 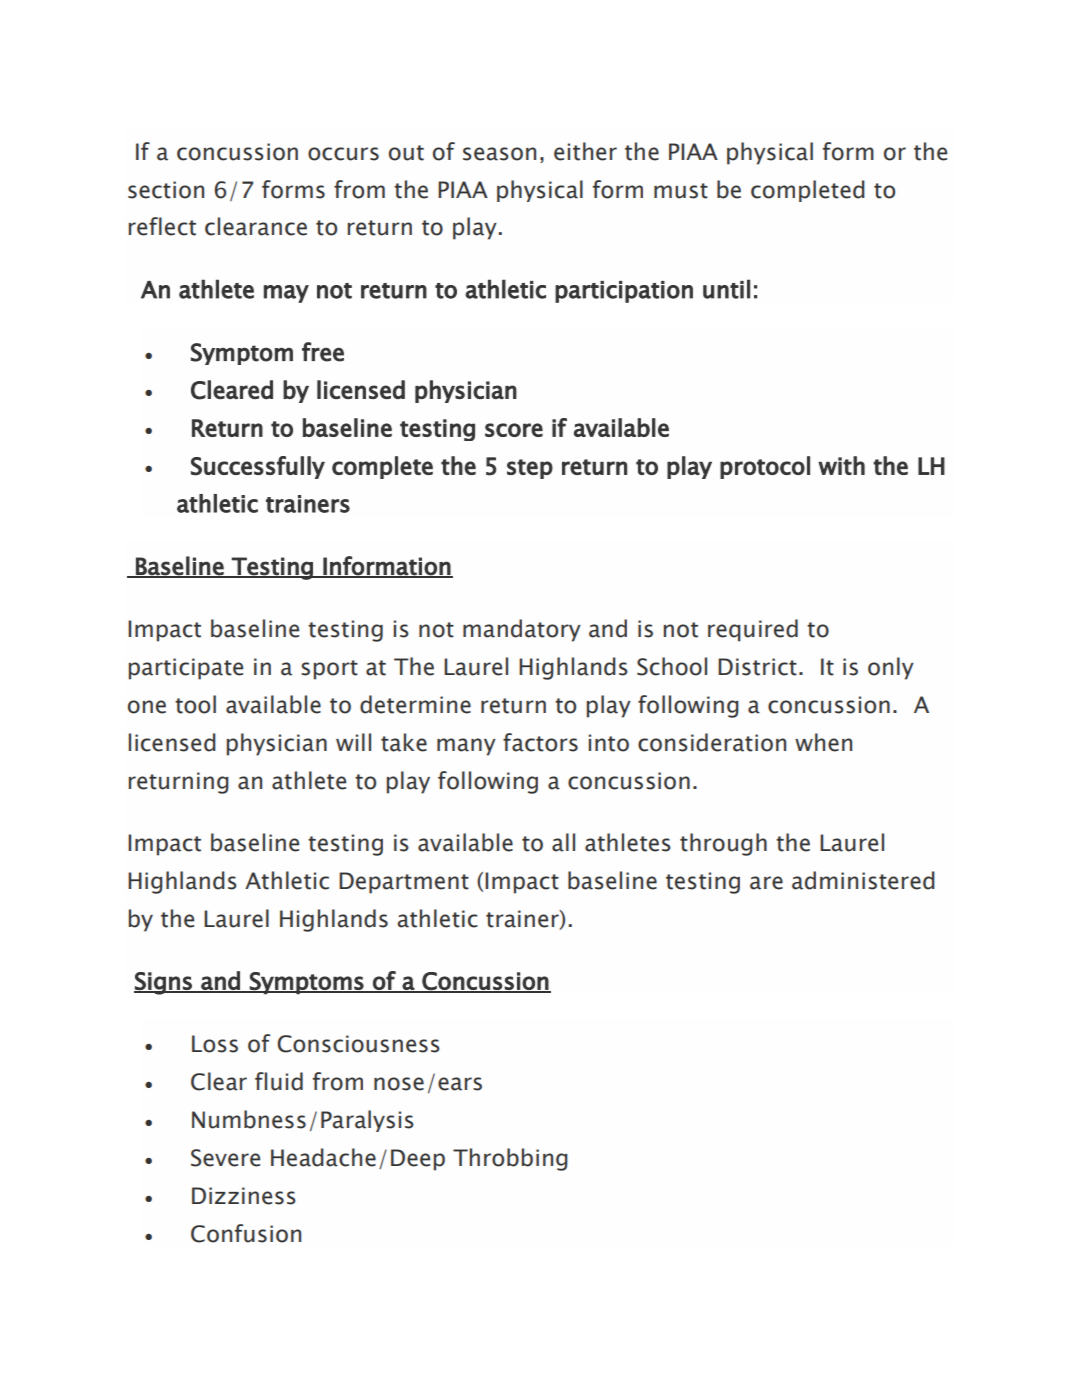 What do you see at coordinates (244, 1196) in the screenshot?
I see `Dizziness` at bounding box center [244, 1196].
